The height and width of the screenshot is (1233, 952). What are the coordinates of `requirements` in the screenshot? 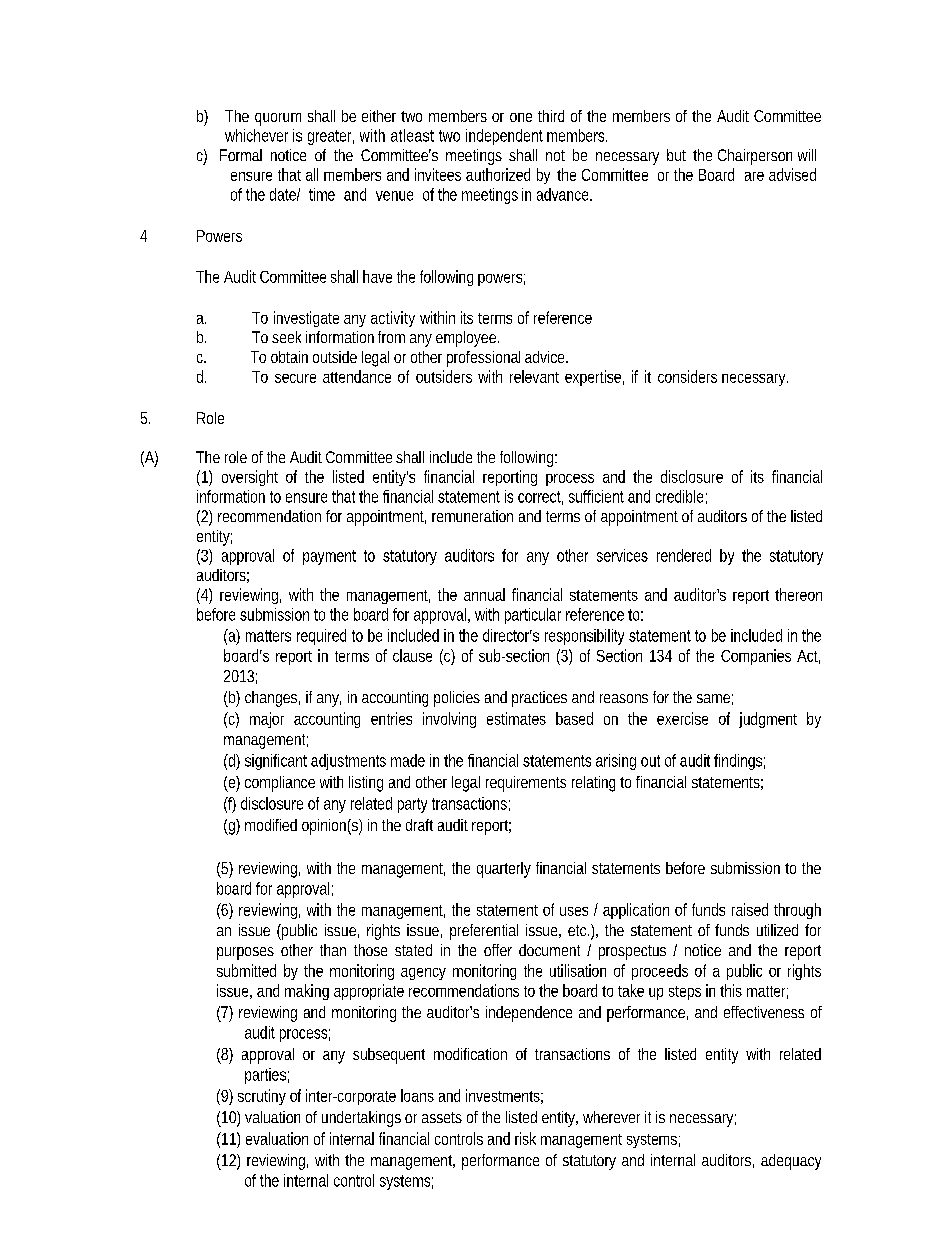 It's located at (526, 784).
